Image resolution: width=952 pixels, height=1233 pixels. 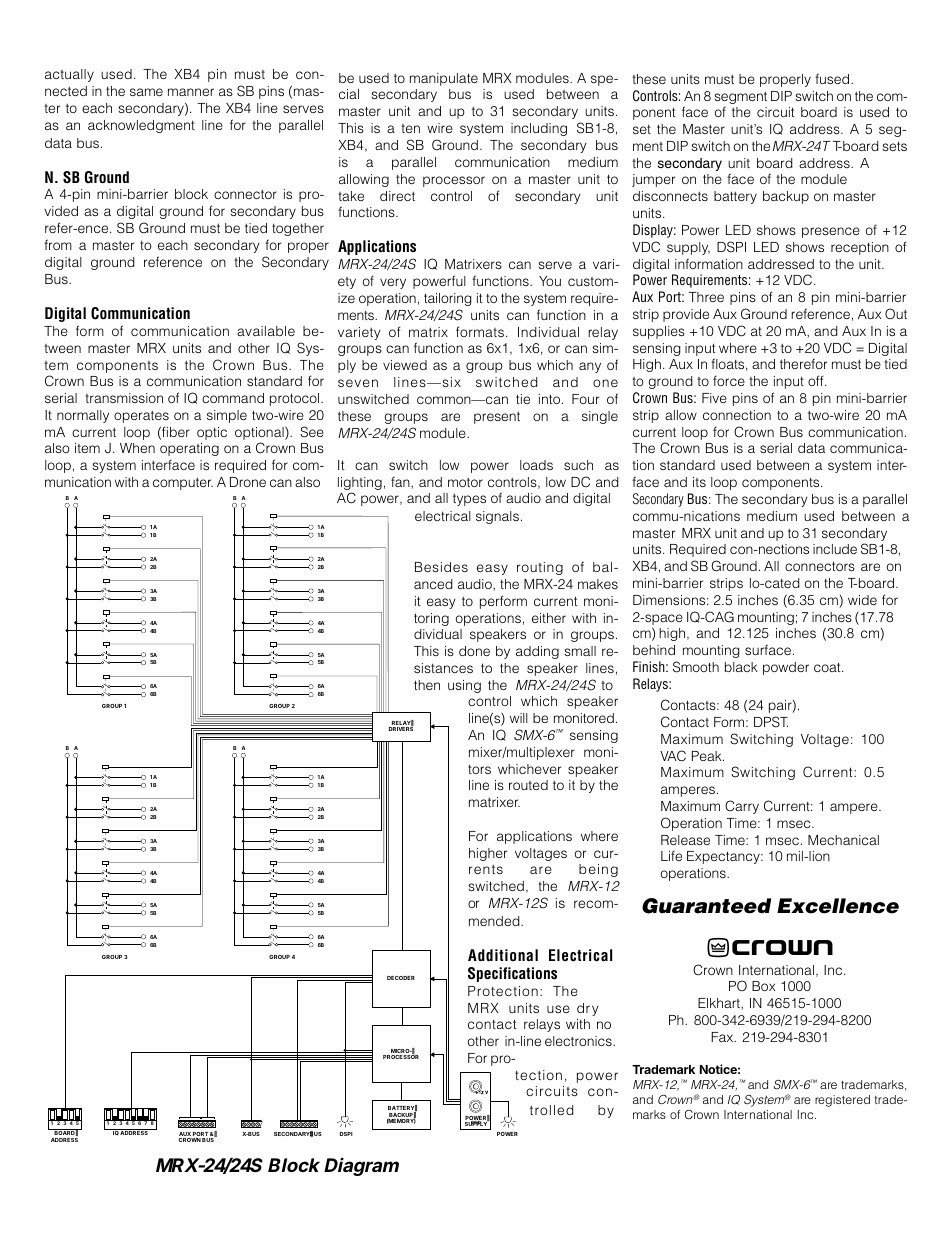 I want to click on same, so click(x=146, y=92).
